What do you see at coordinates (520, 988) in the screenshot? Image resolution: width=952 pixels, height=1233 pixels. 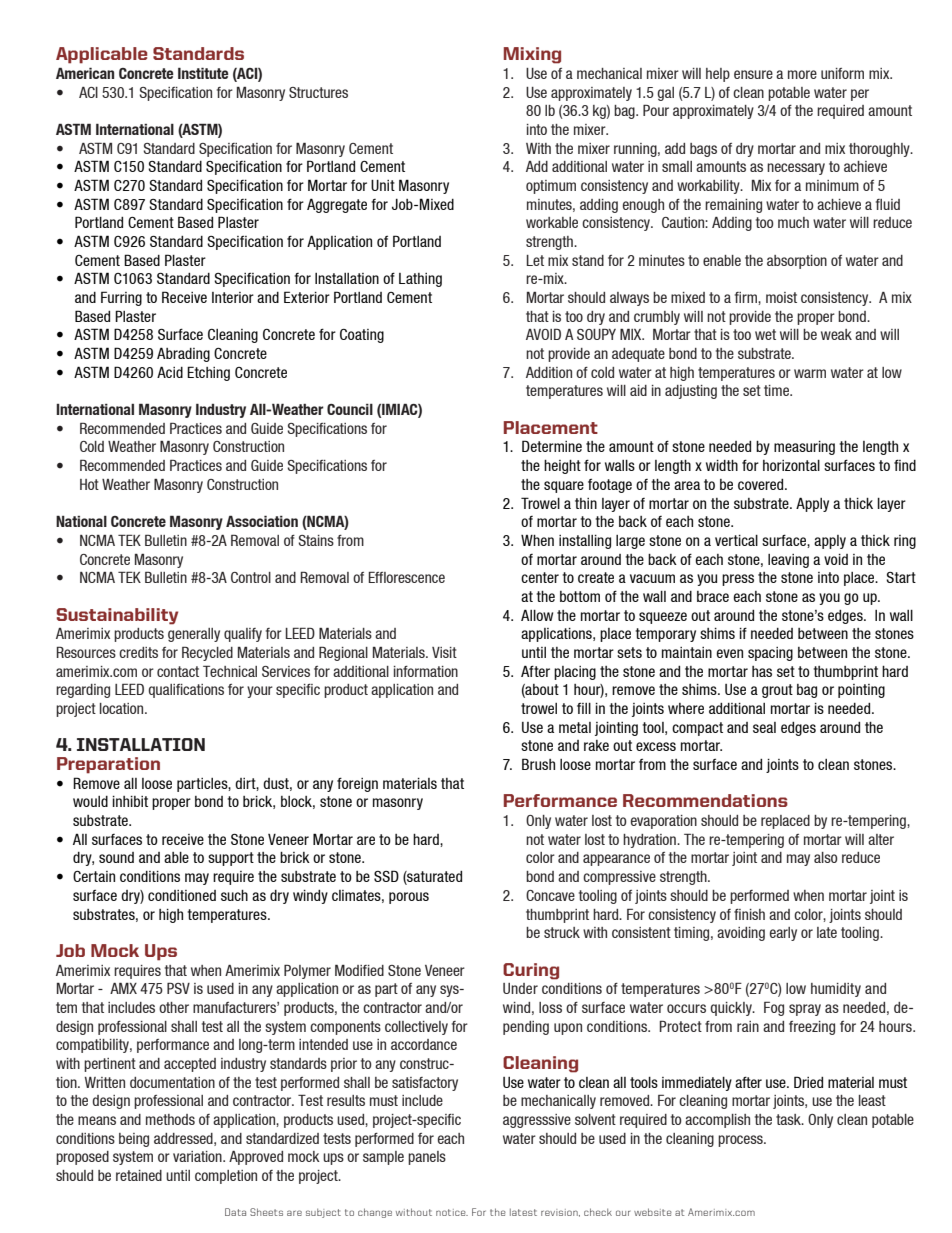 I see `Under` at bounding box center [520, 988].
